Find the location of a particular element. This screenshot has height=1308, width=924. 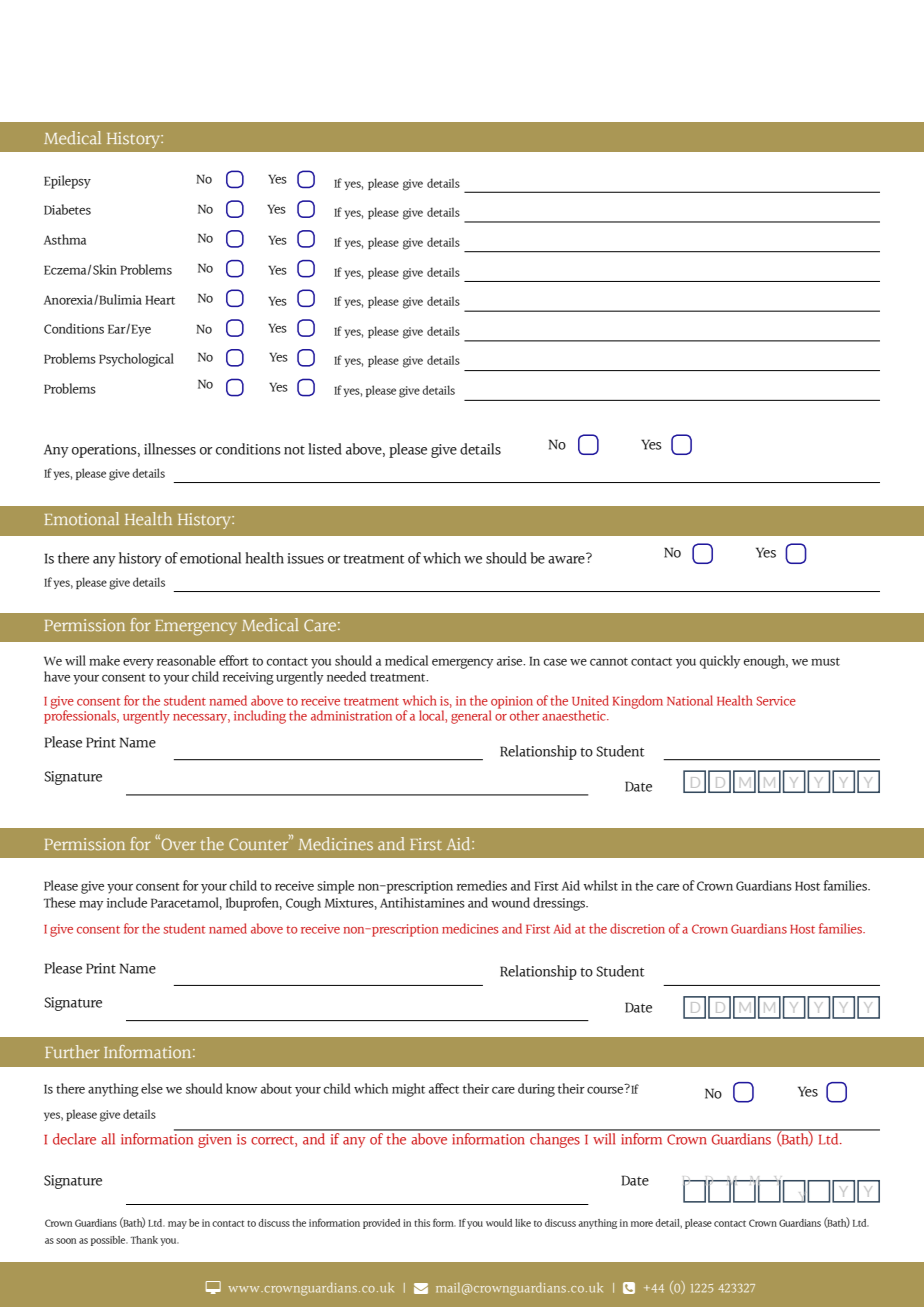

Antihistamines is located at coordinates (422, 902).
